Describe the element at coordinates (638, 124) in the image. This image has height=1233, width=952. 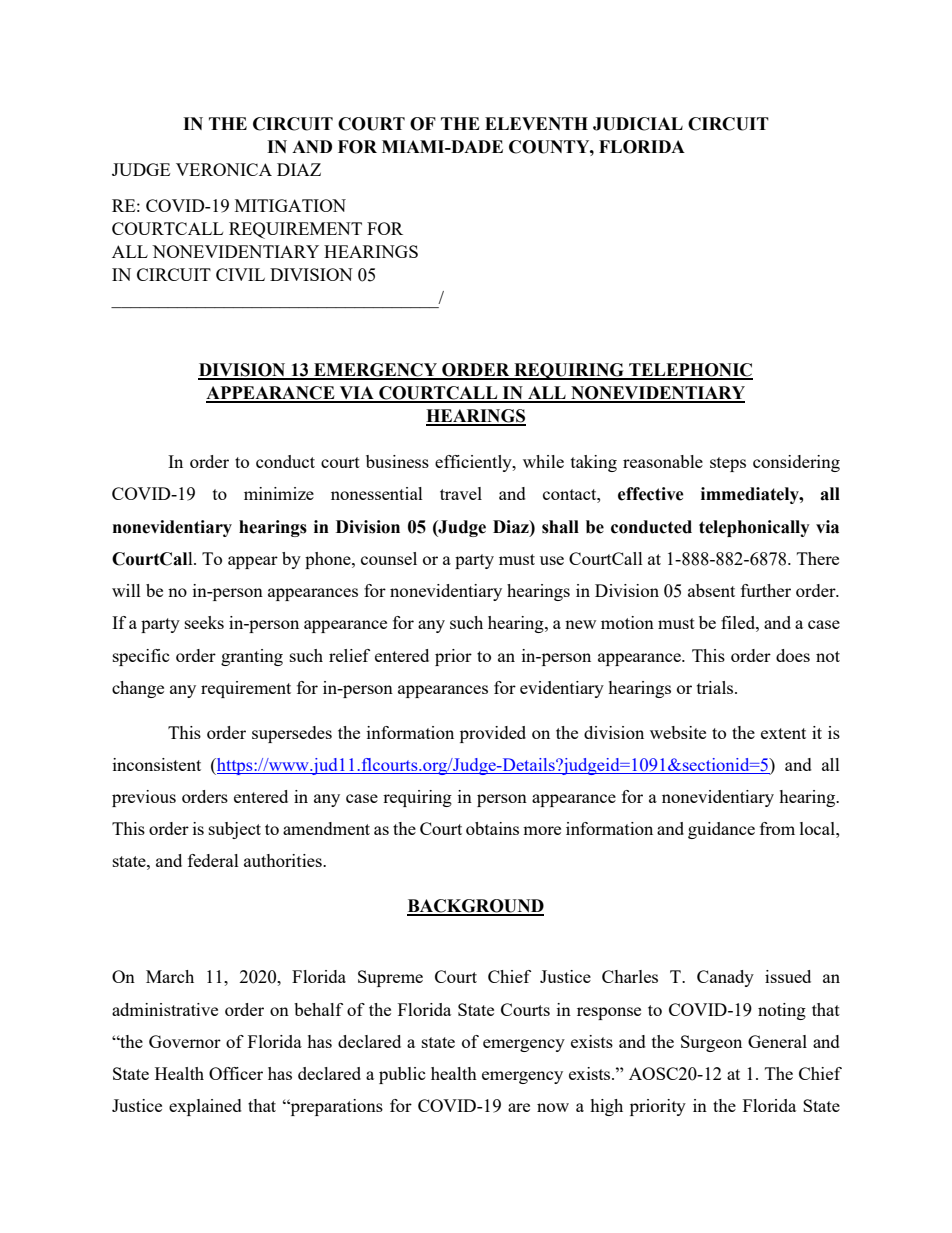
I see `JUDICIAL` at that location.
